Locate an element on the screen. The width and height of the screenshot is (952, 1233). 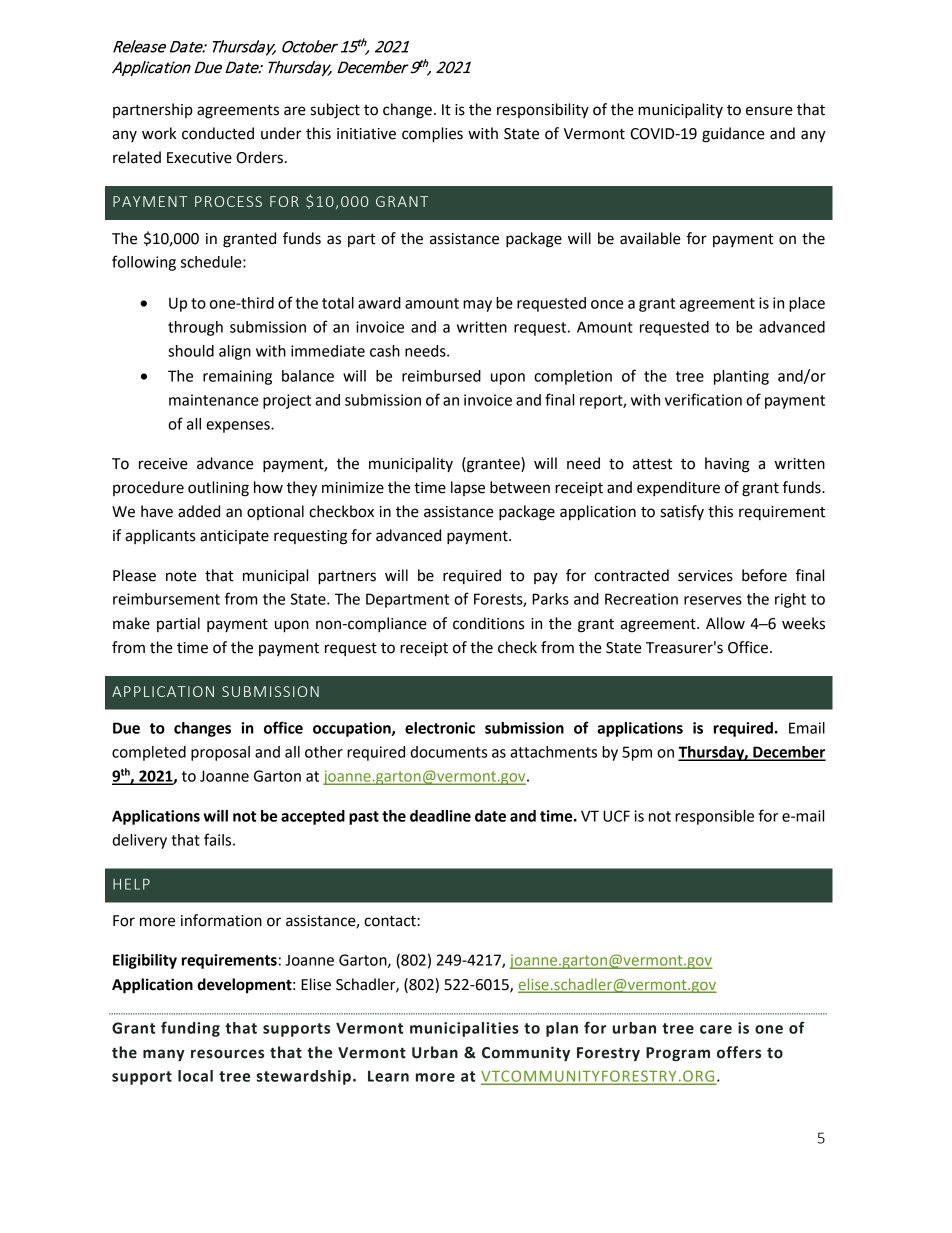
Learn is located at coordinates (388, 1076).
